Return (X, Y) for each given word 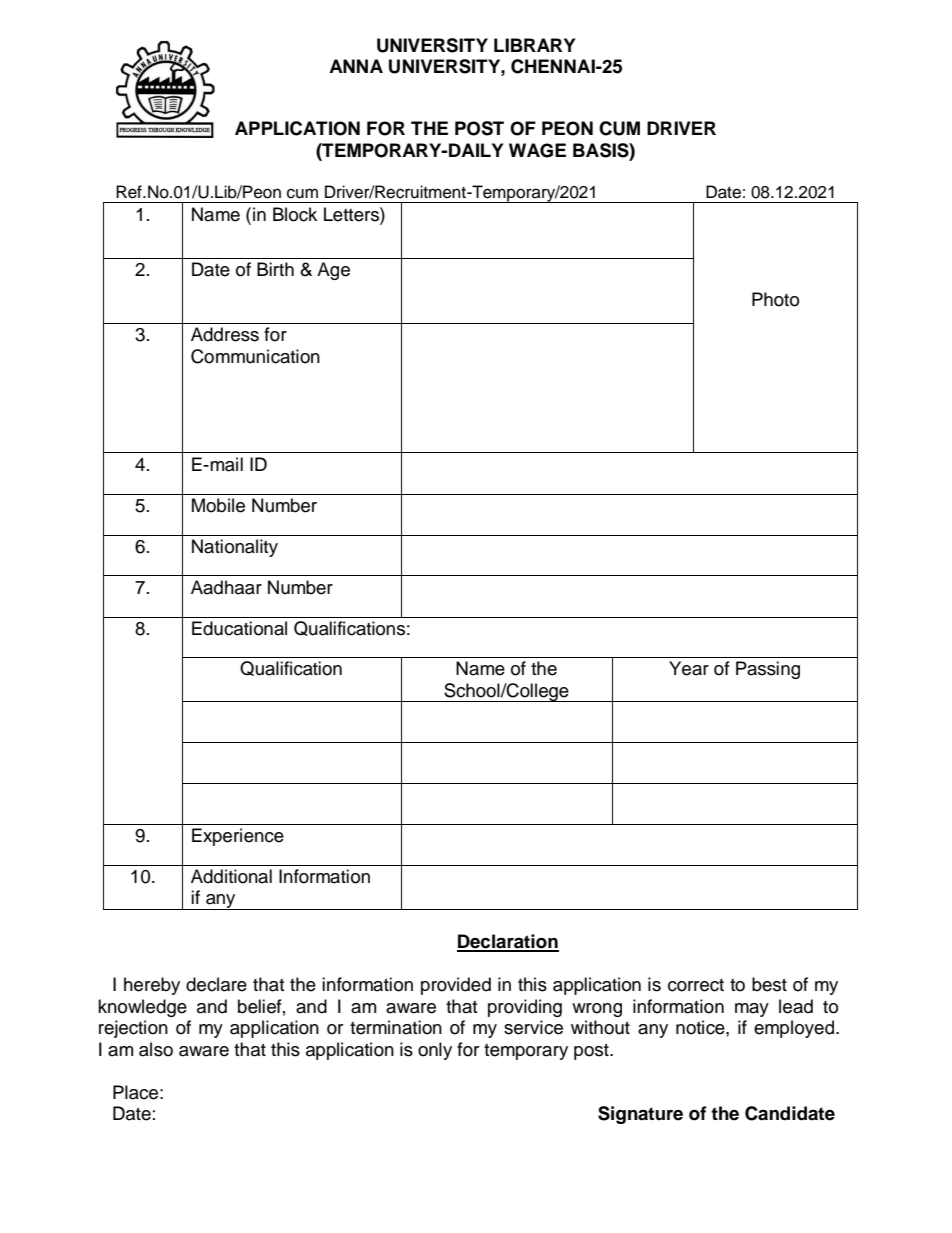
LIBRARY (534, 45)
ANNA (356, 66)
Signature (640, 1115)
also (156, 1049)
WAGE (537, 150)
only (435, 1051)
